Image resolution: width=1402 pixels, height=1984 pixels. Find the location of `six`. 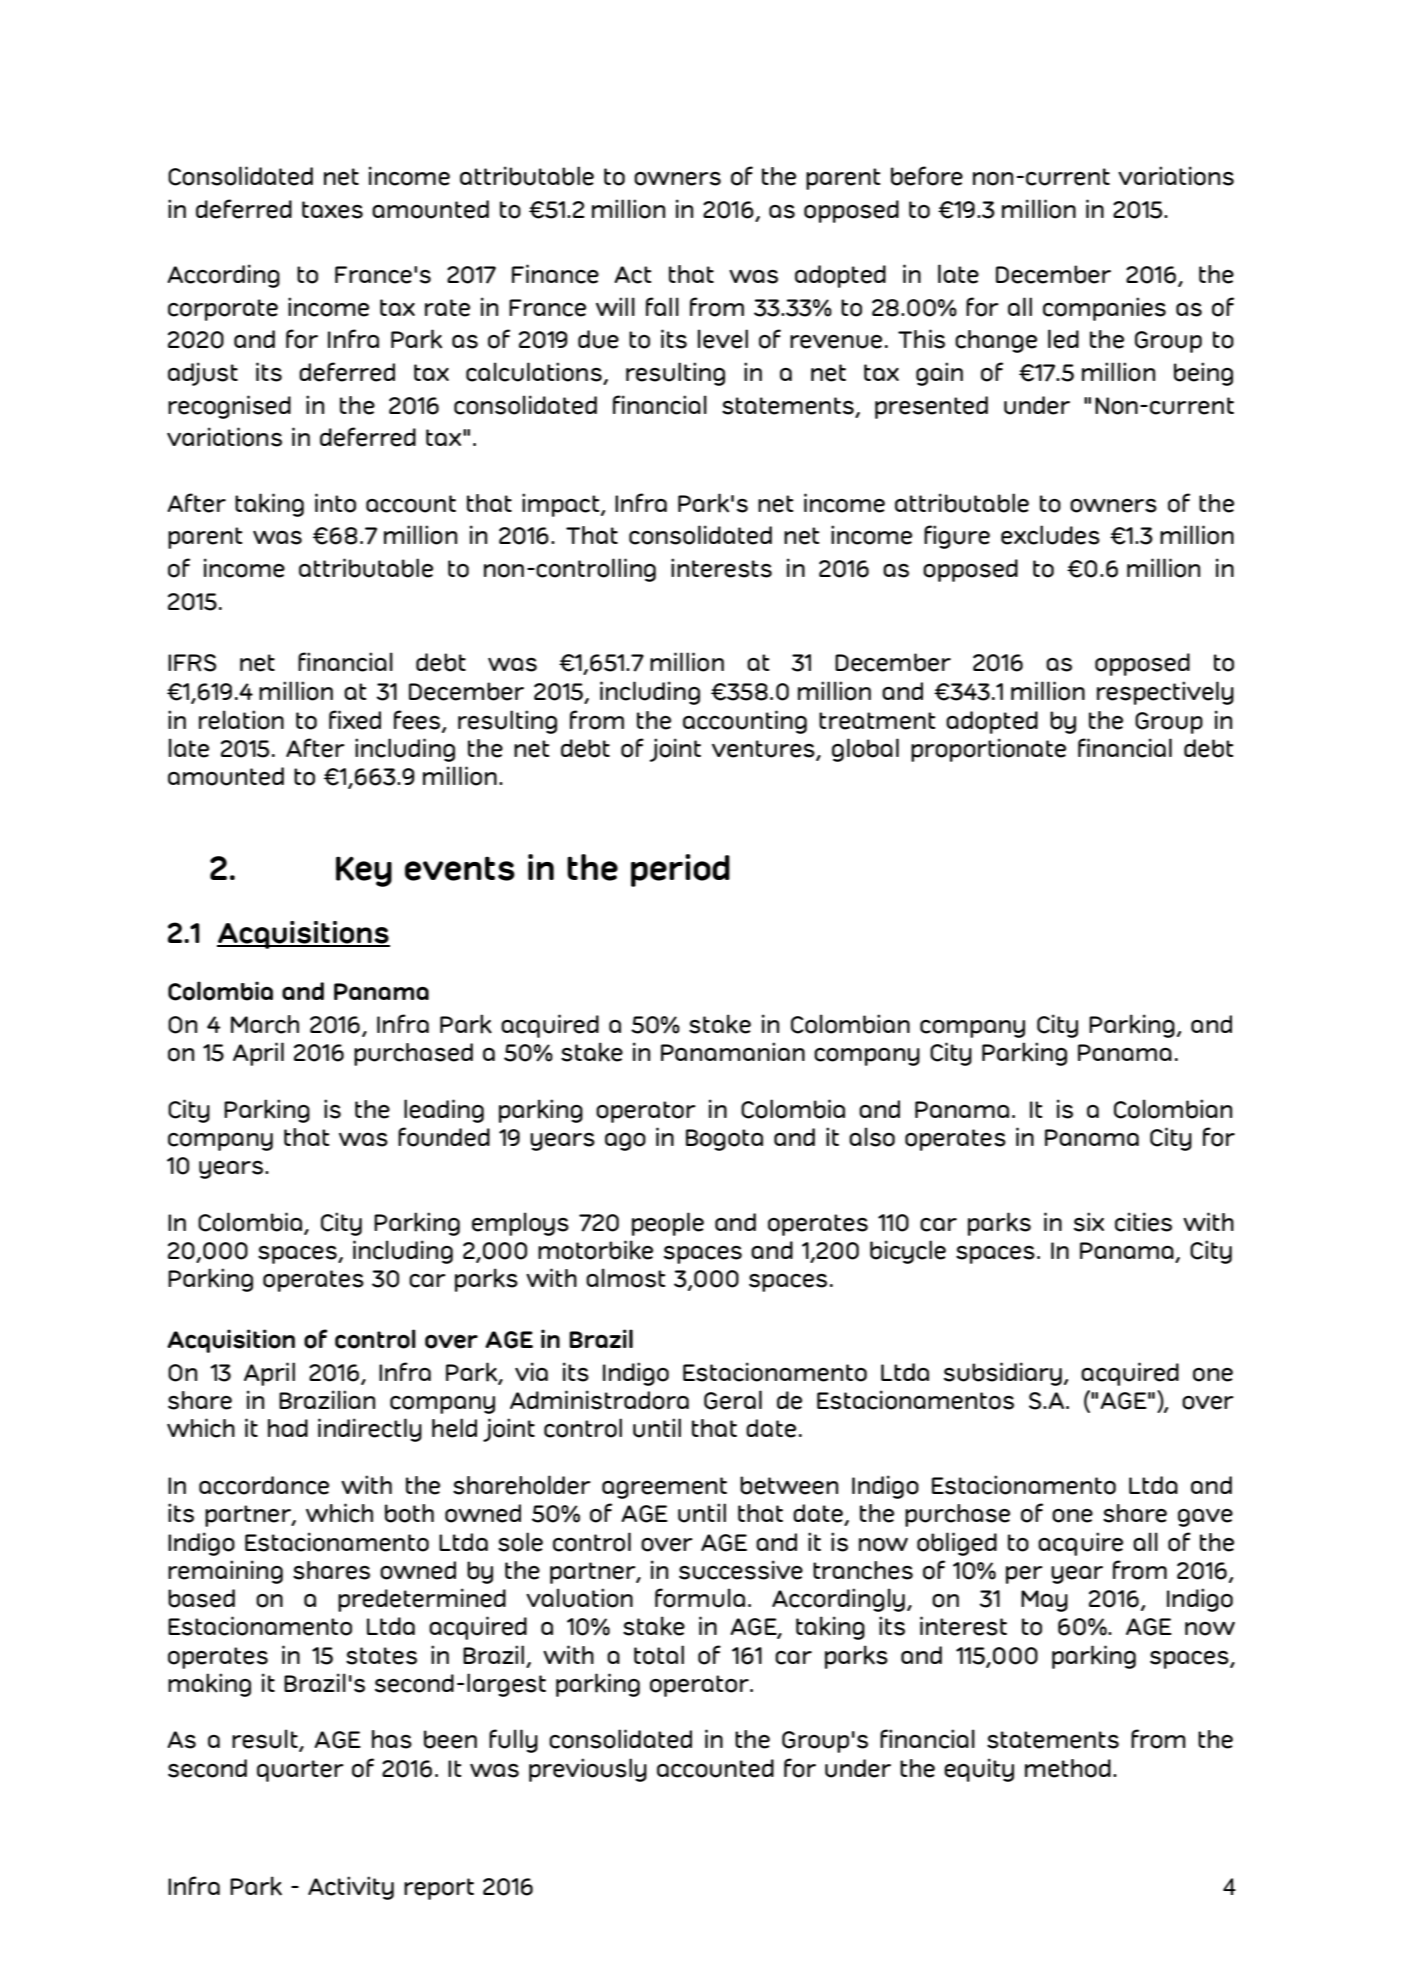

six is located at coordinates (1089, 1222).
